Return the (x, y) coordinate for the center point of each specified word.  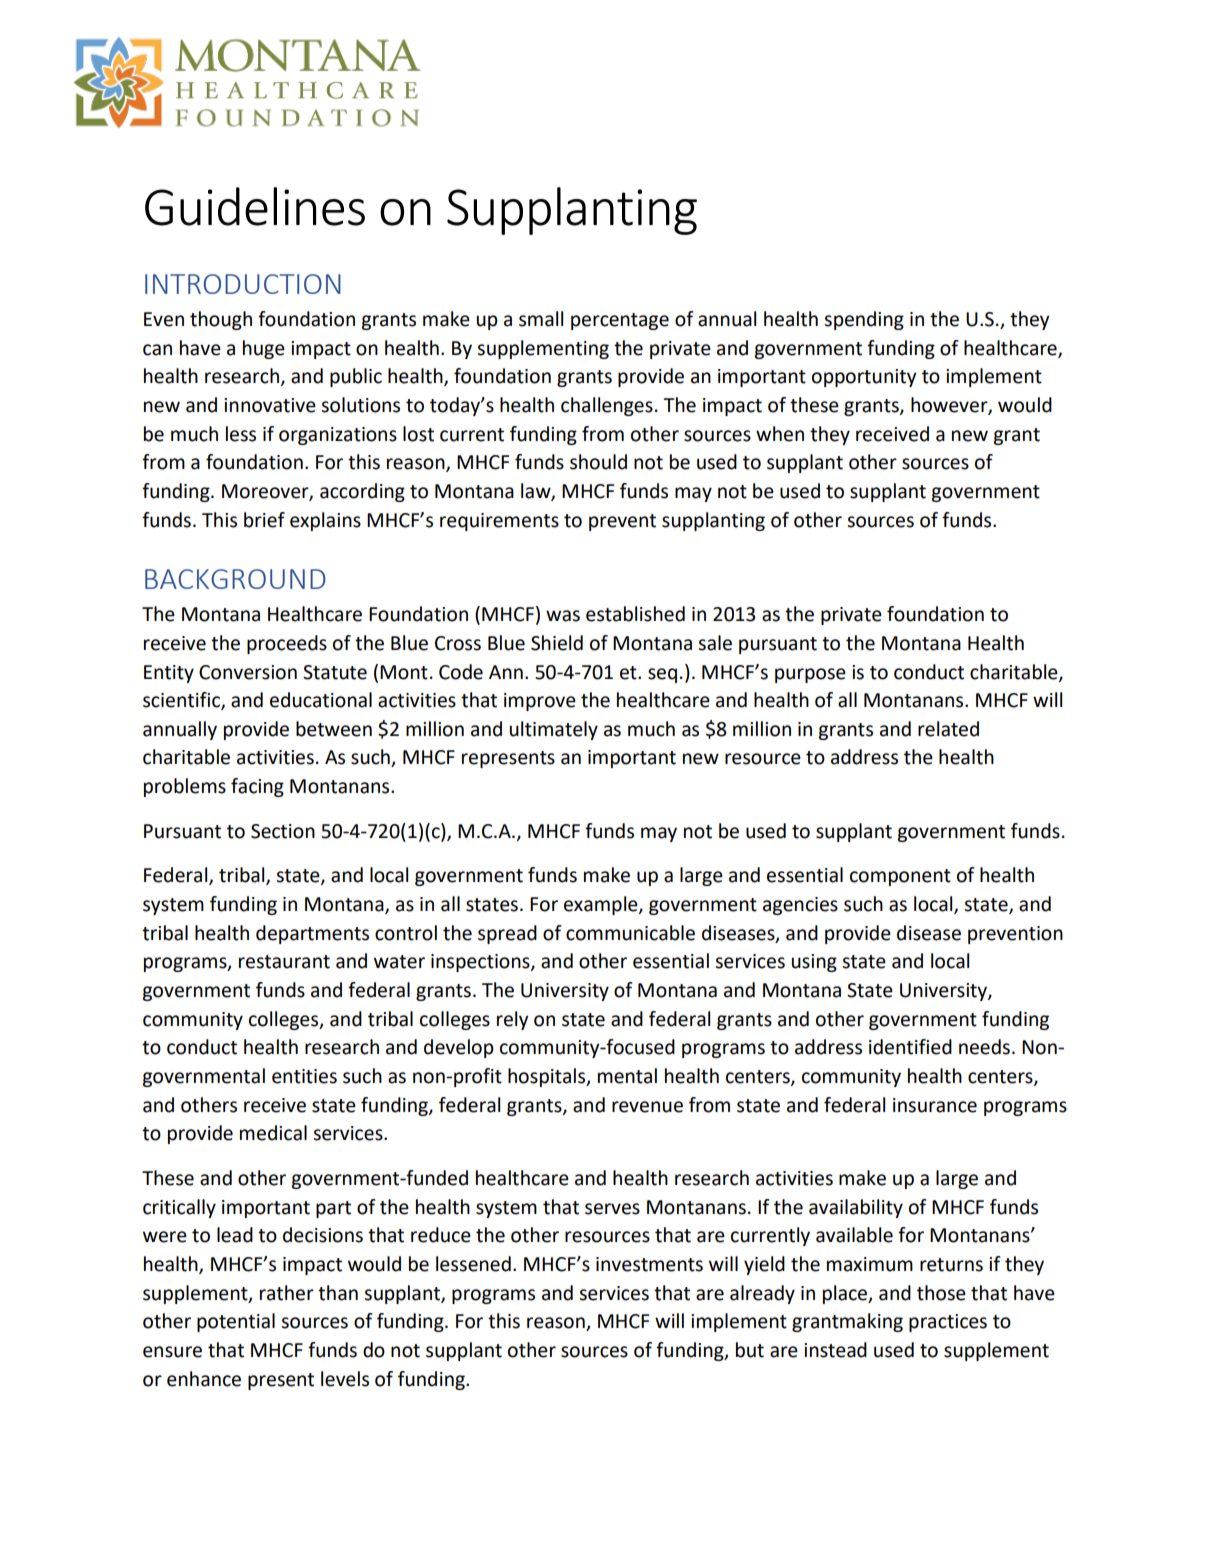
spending (864, 320)
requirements (499, 522)
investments (649, 1264)
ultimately (553, 730)
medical (273, 1133)
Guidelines (255, 206)
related (948, 729)
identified (910, 1047)
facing (257, 787)
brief (264, 520)
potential (236, 1322)
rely (513, 1020)
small (541, 319)
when (780, 434)
